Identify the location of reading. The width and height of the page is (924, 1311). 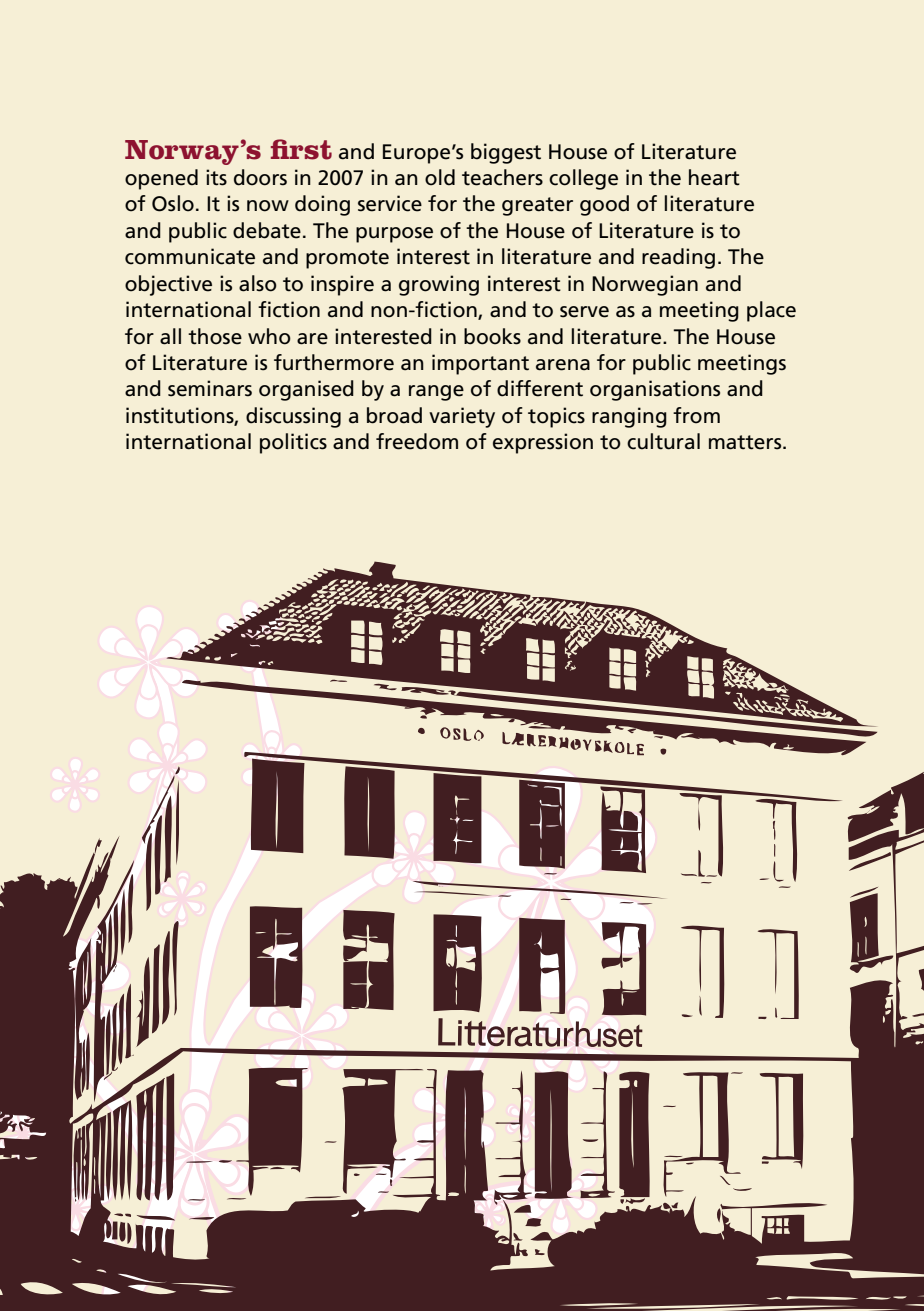
(678, 258).
